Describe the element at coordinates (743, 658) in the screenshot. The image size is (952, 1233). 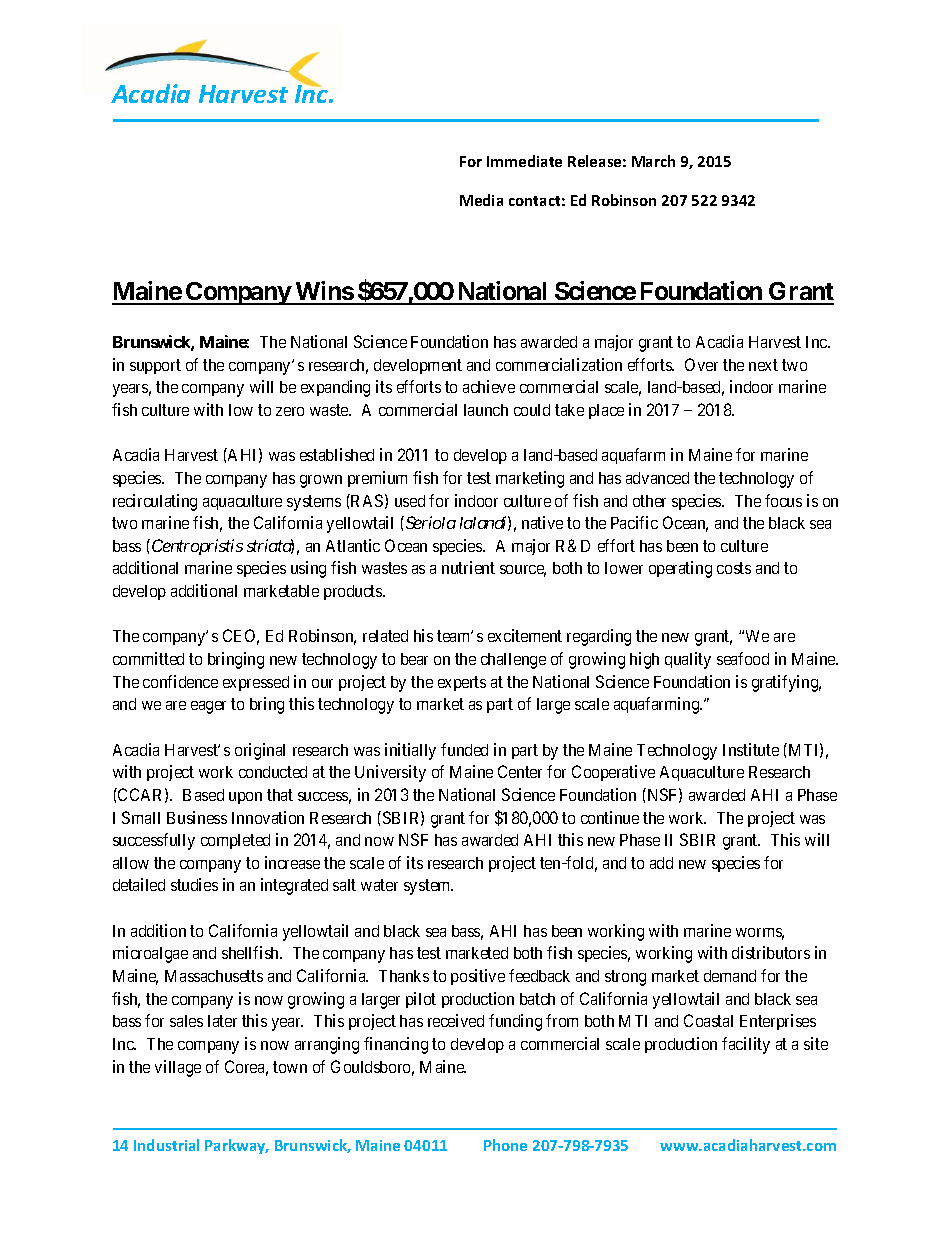
I see `seafood` at that location.
